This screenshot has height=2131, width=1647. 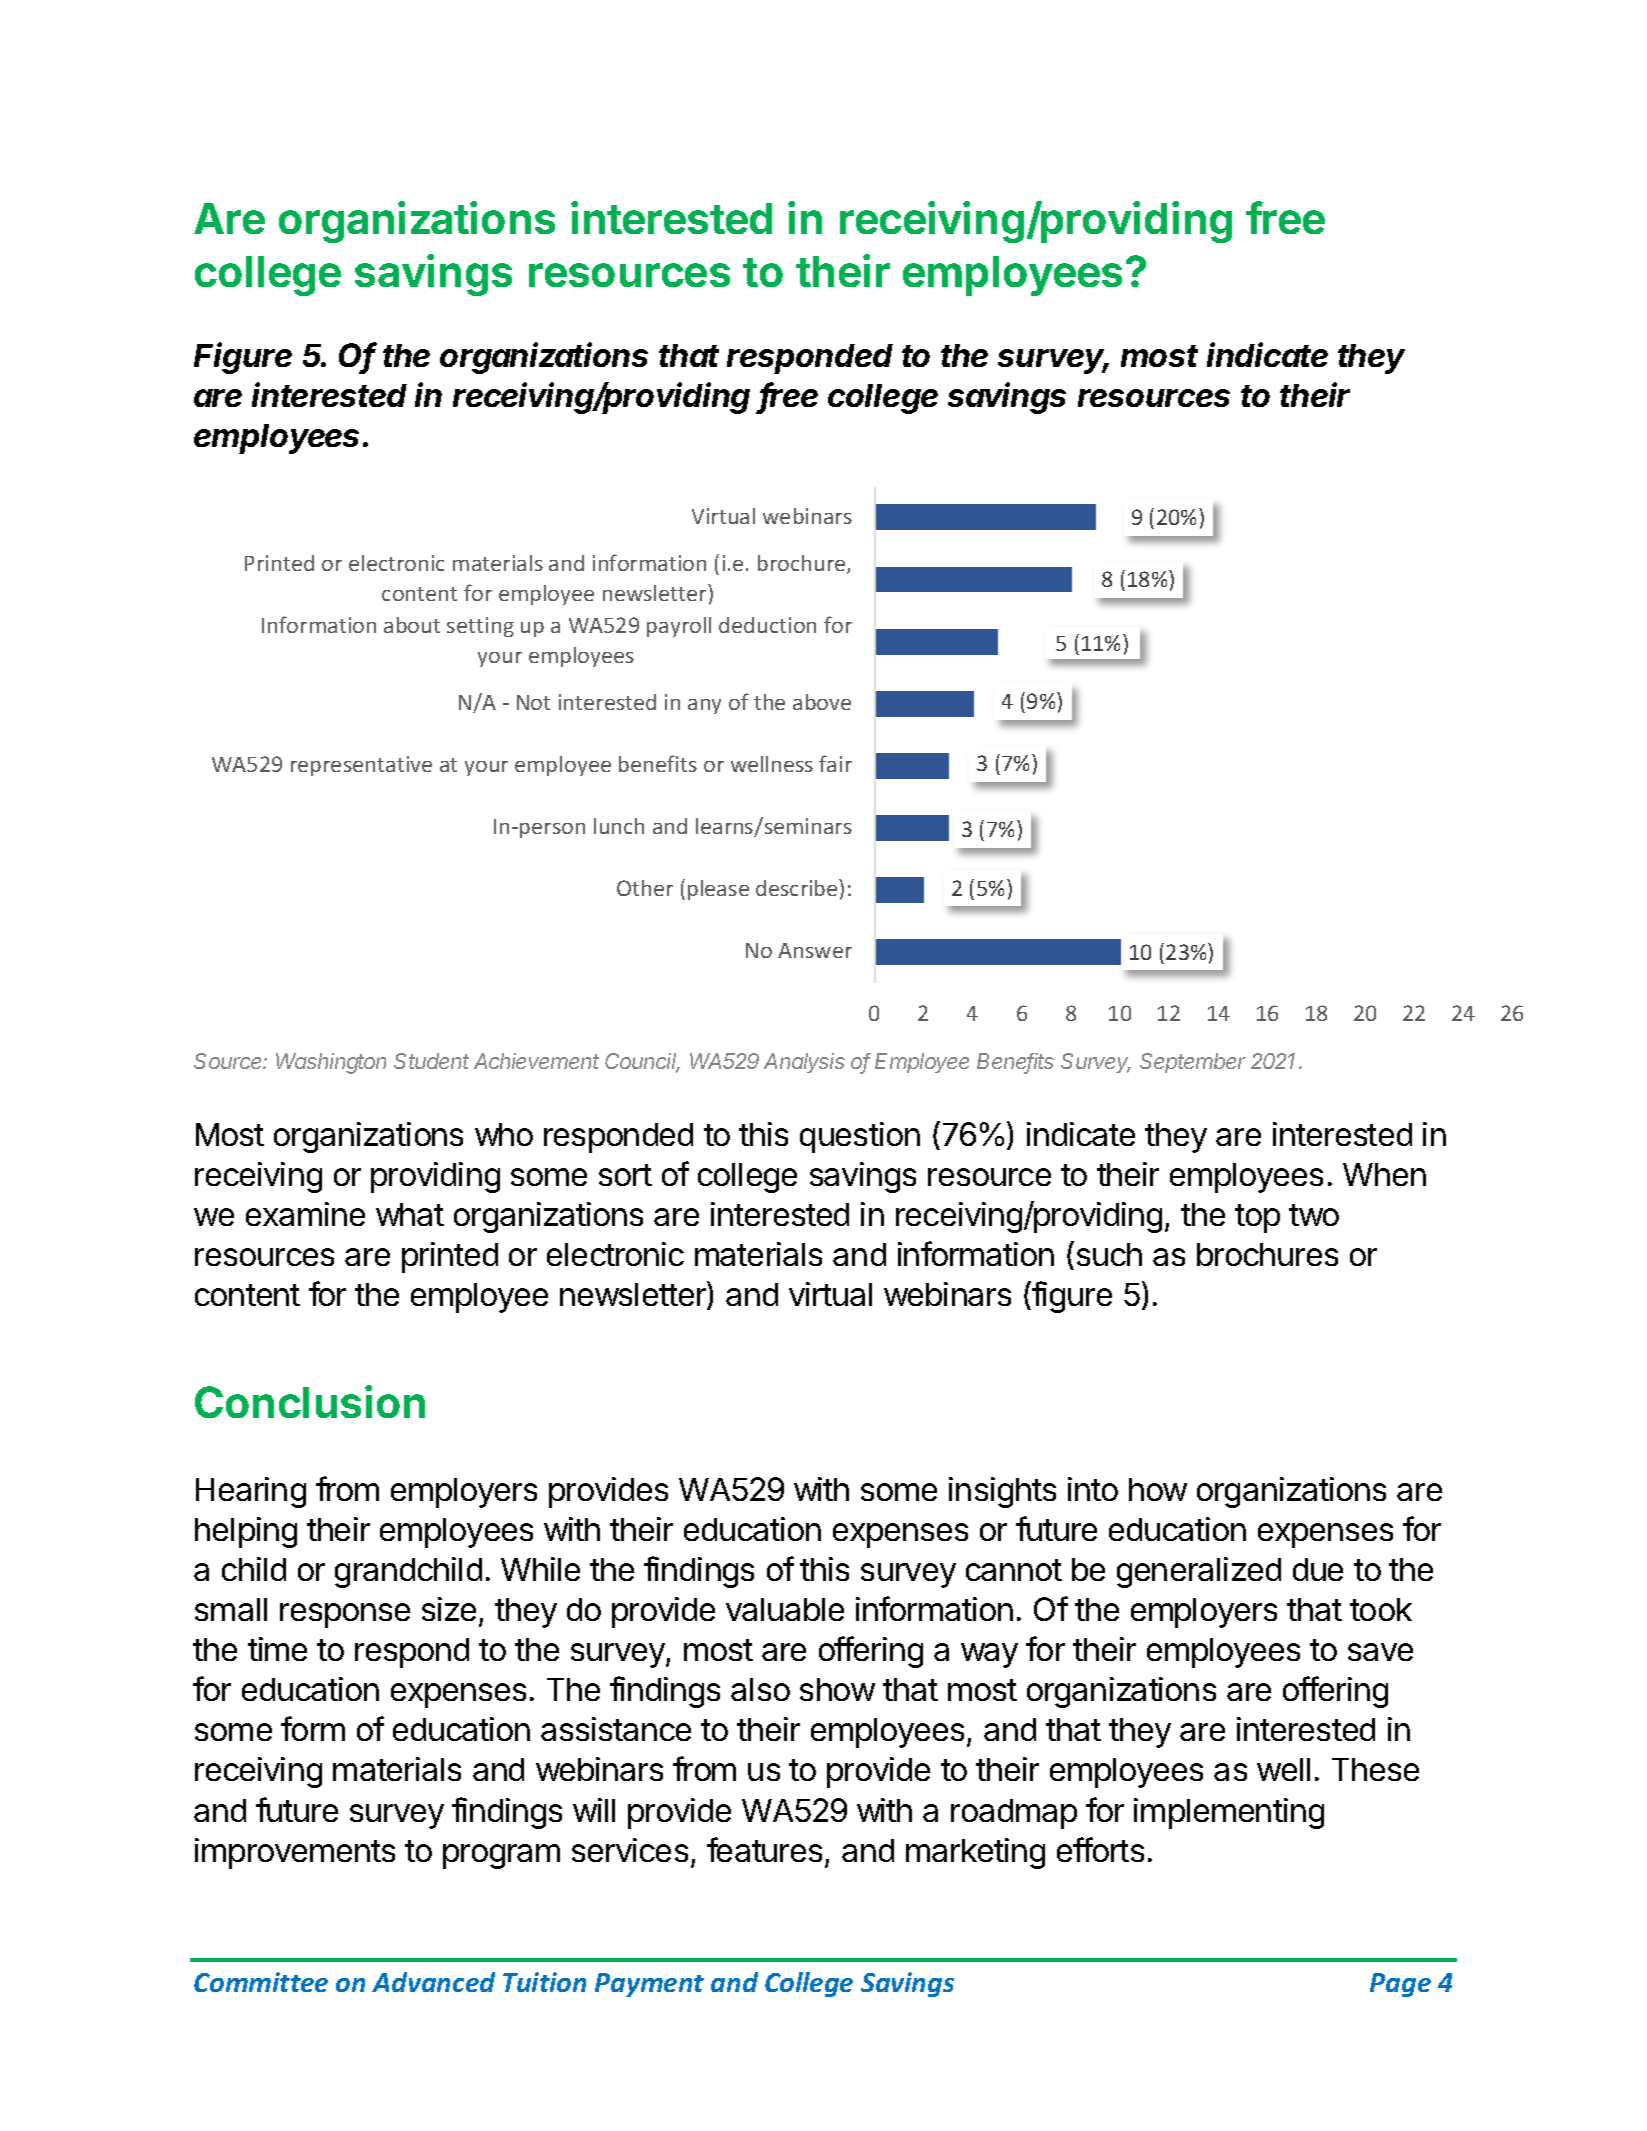 I want to click on valuable, so click(x=785, y=1609).
